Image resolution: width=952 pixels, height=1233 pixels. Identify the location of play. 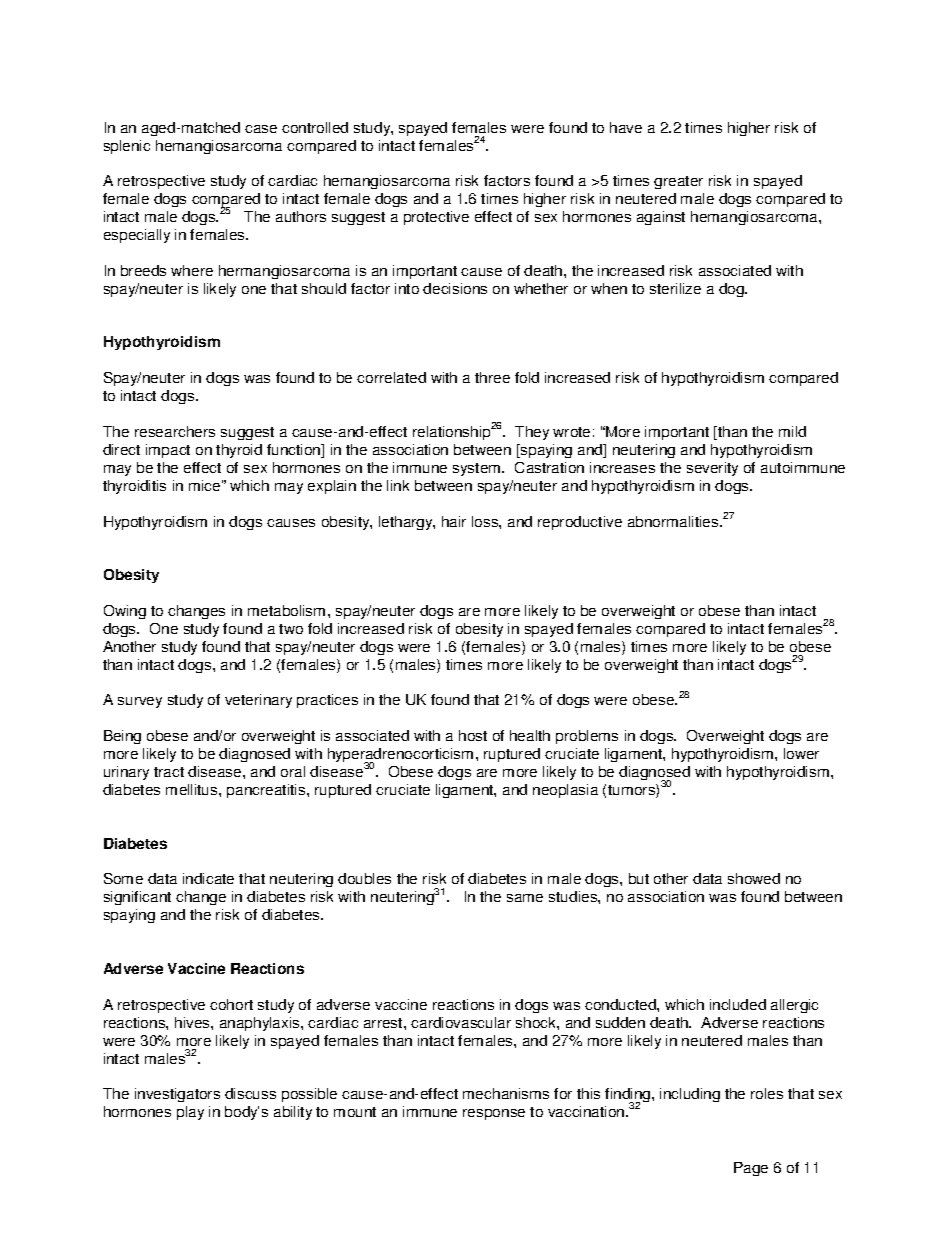
(190, 1113).
